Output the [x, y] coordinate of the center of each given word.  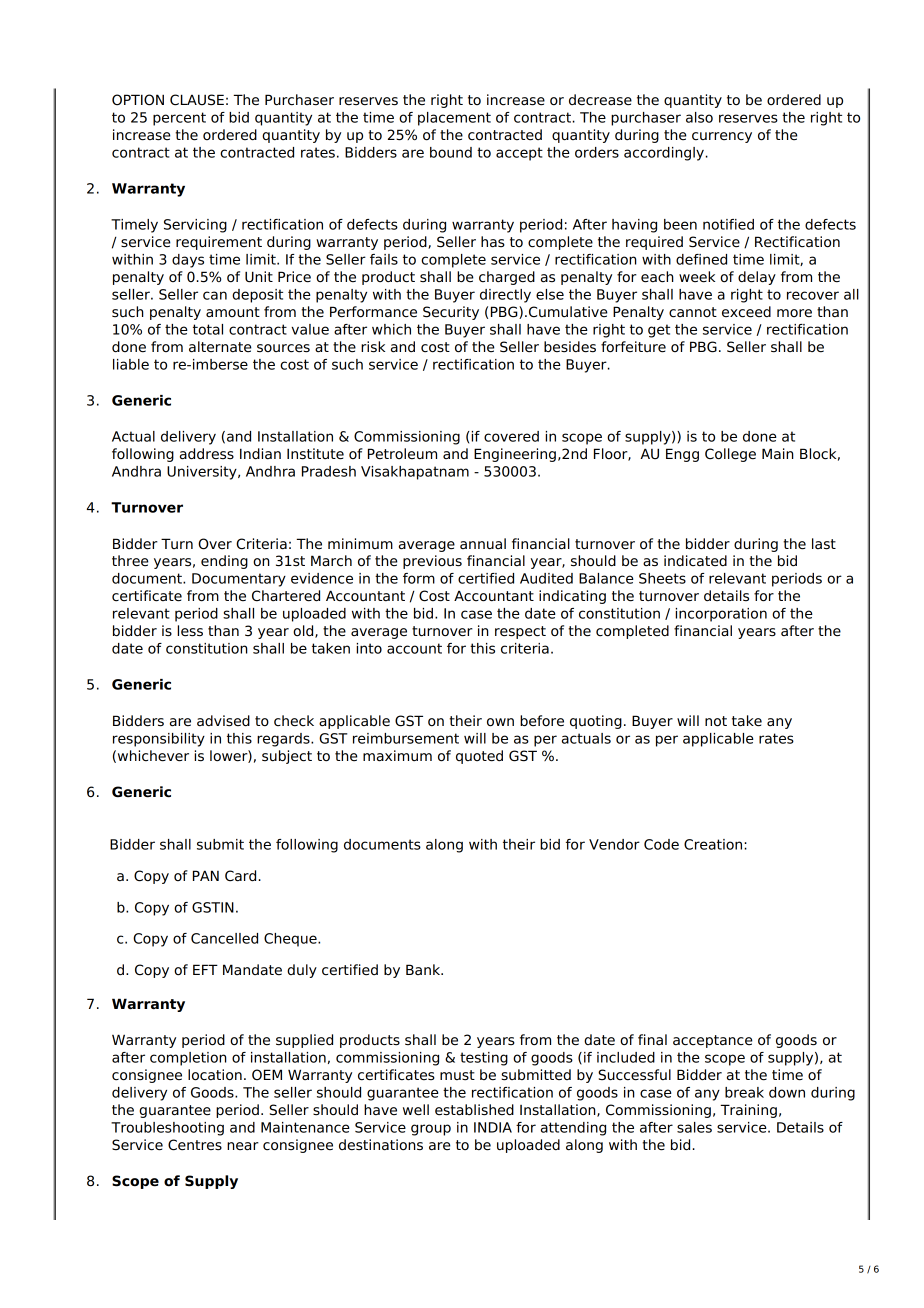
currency [722, 137]
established [474, 1110]
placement [454, 119]
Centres [195, 1145]
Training [748, 1111]
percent [179, 119]
